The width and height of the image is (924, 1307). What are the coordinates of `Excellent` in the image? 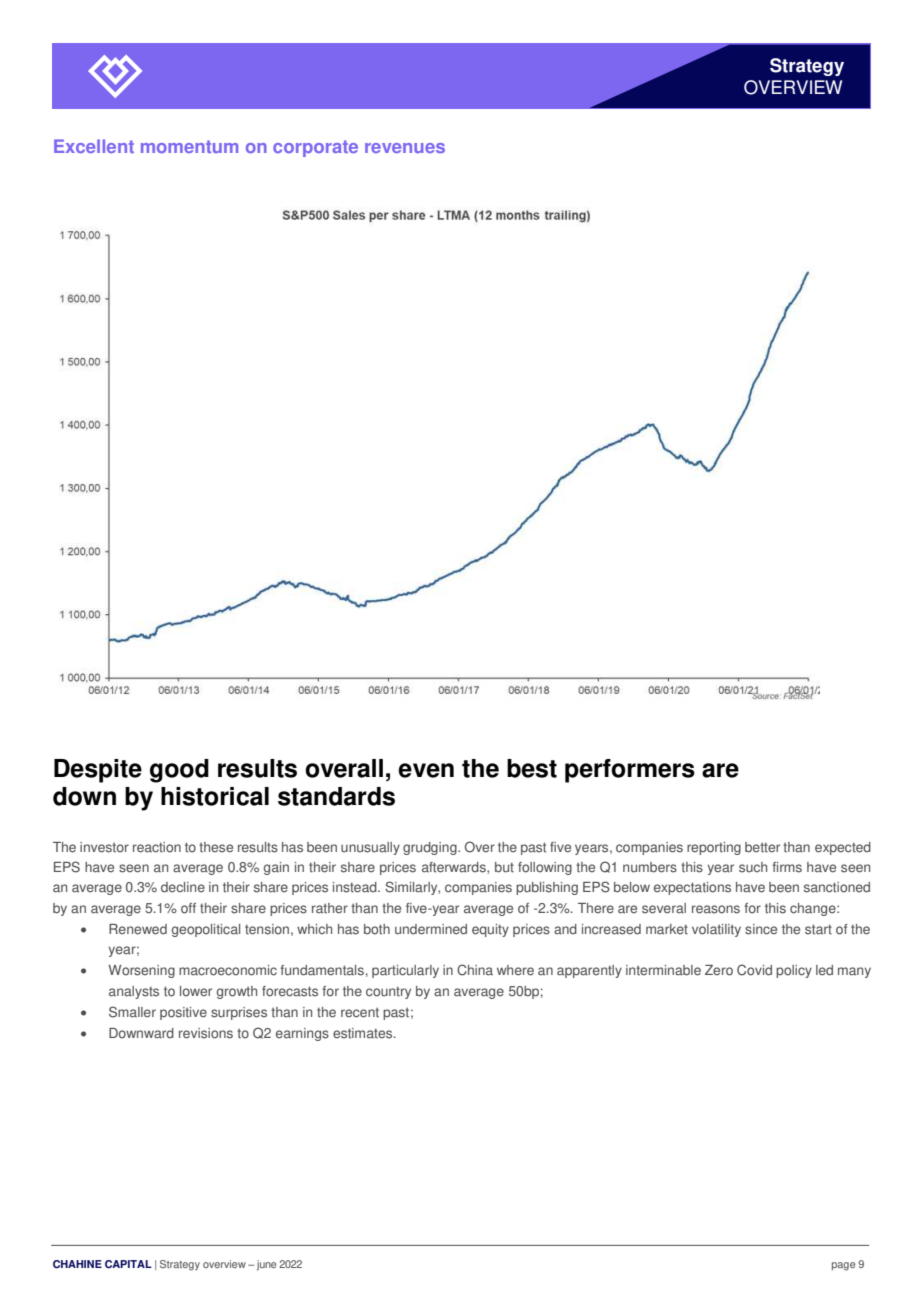 It's located at (94, 146).
